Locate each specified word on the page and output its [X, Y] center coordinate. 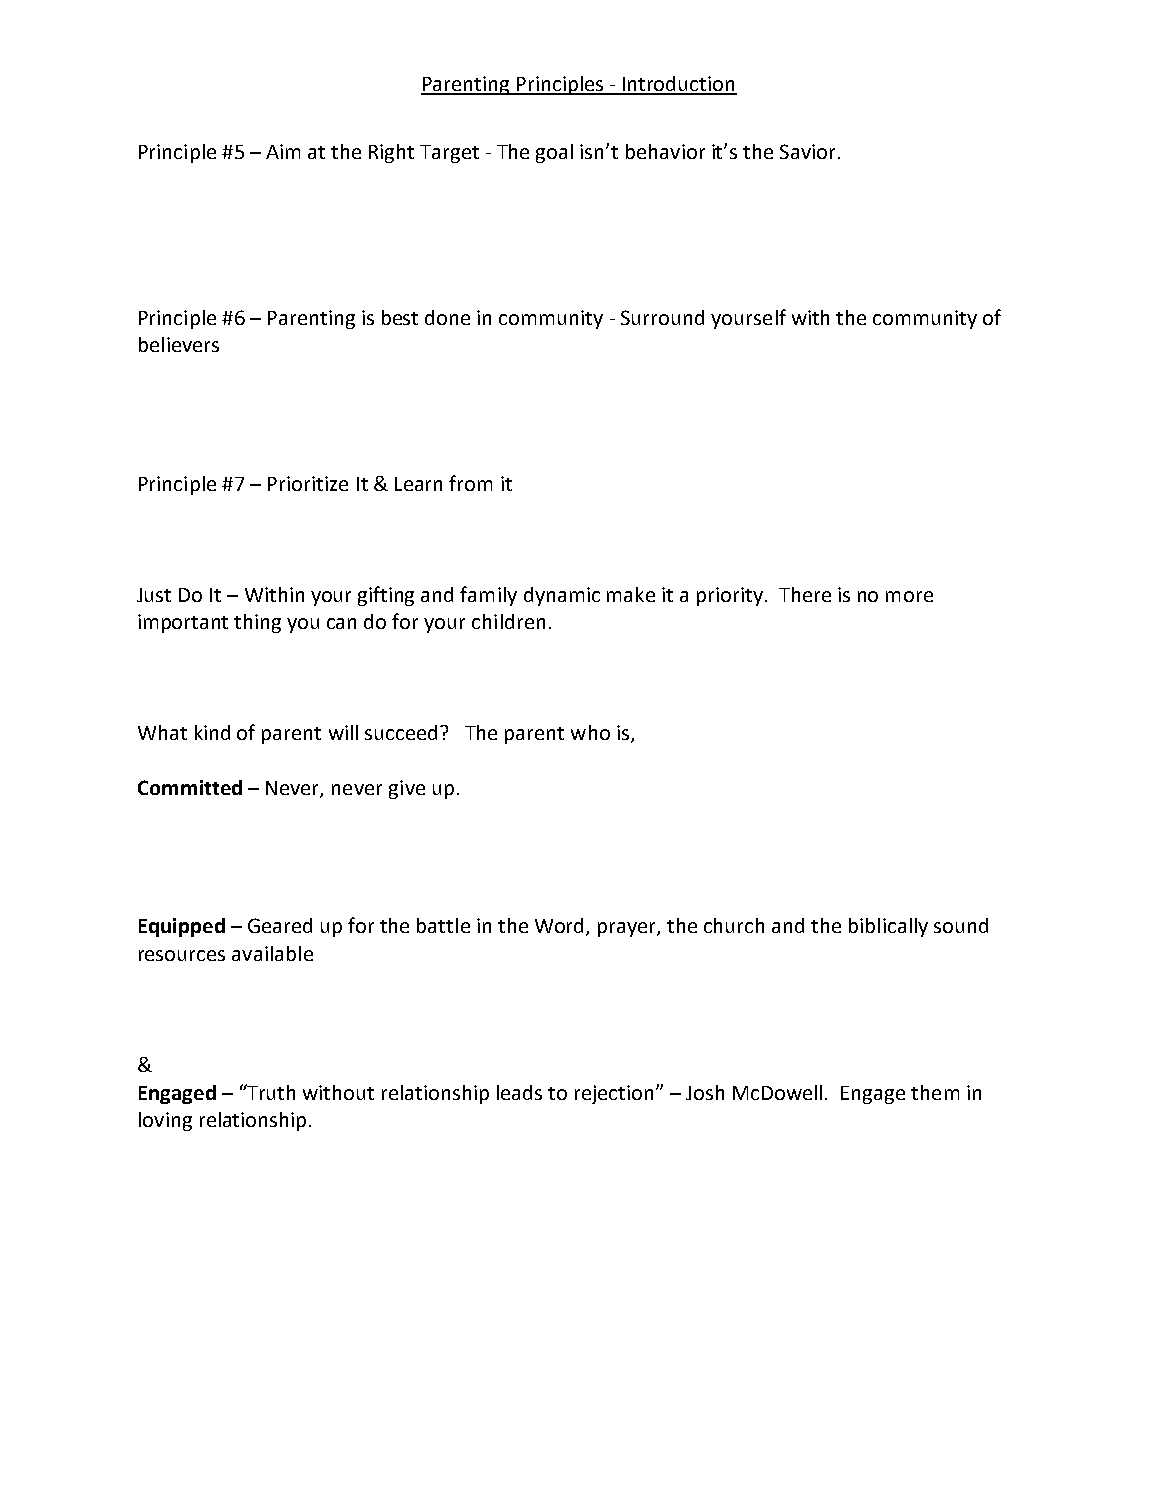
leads [519, 1092]
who [590, 732]
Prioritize [308, 483]
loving [165, 1121]
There [805, 594]
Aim [283, 151]
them [935, 1092]
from [470, 483]
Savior [807, 151]
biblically [888, 927]
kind [212, 732]
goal [554, 153]
